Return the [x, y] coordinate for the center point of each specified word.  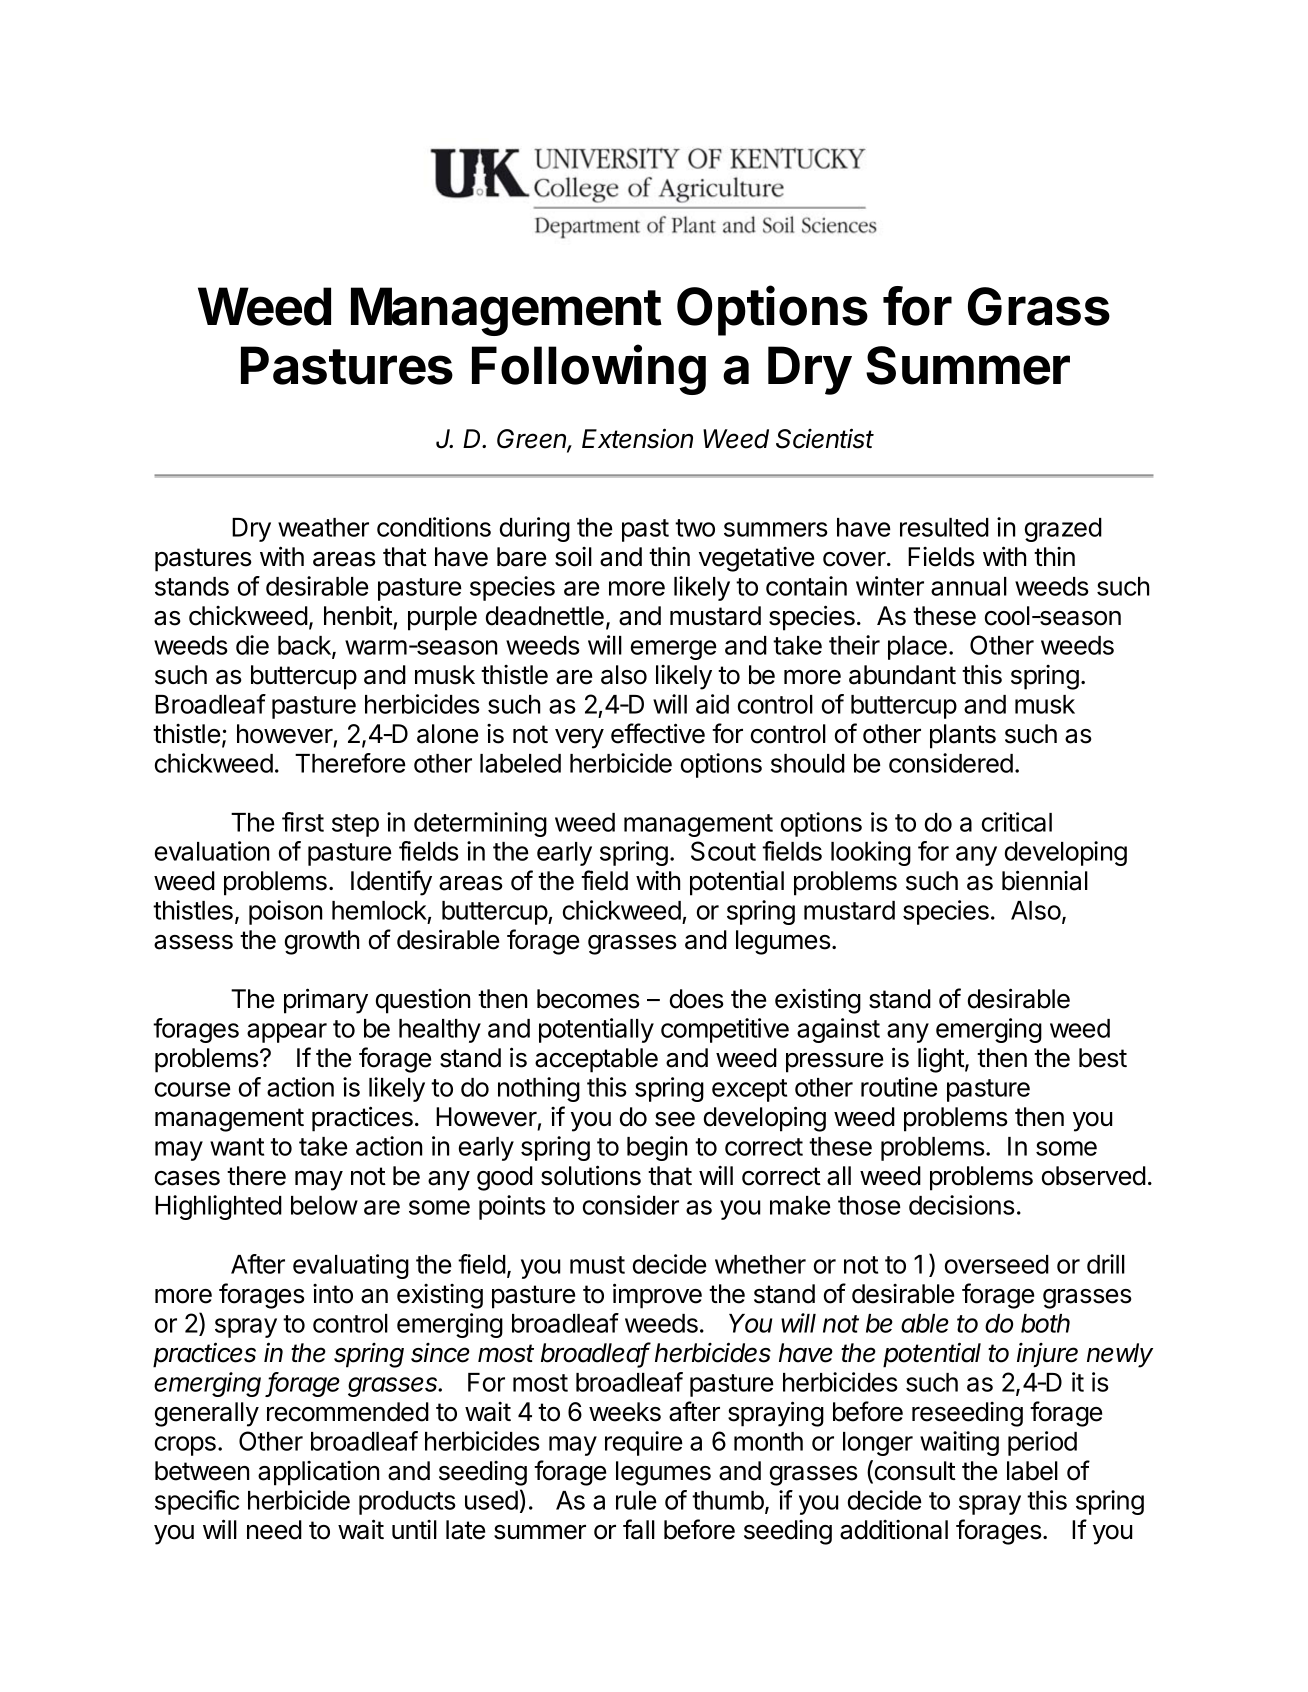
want [237, 1147]
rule [636, 1500]
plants [963, 736]
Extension [637, 438]
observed [1094, 1176]
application [318, 1473]
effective [658, 733]
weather [323, 527]
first [303, 822]
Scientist [825, 438]
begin [657, 1148]
